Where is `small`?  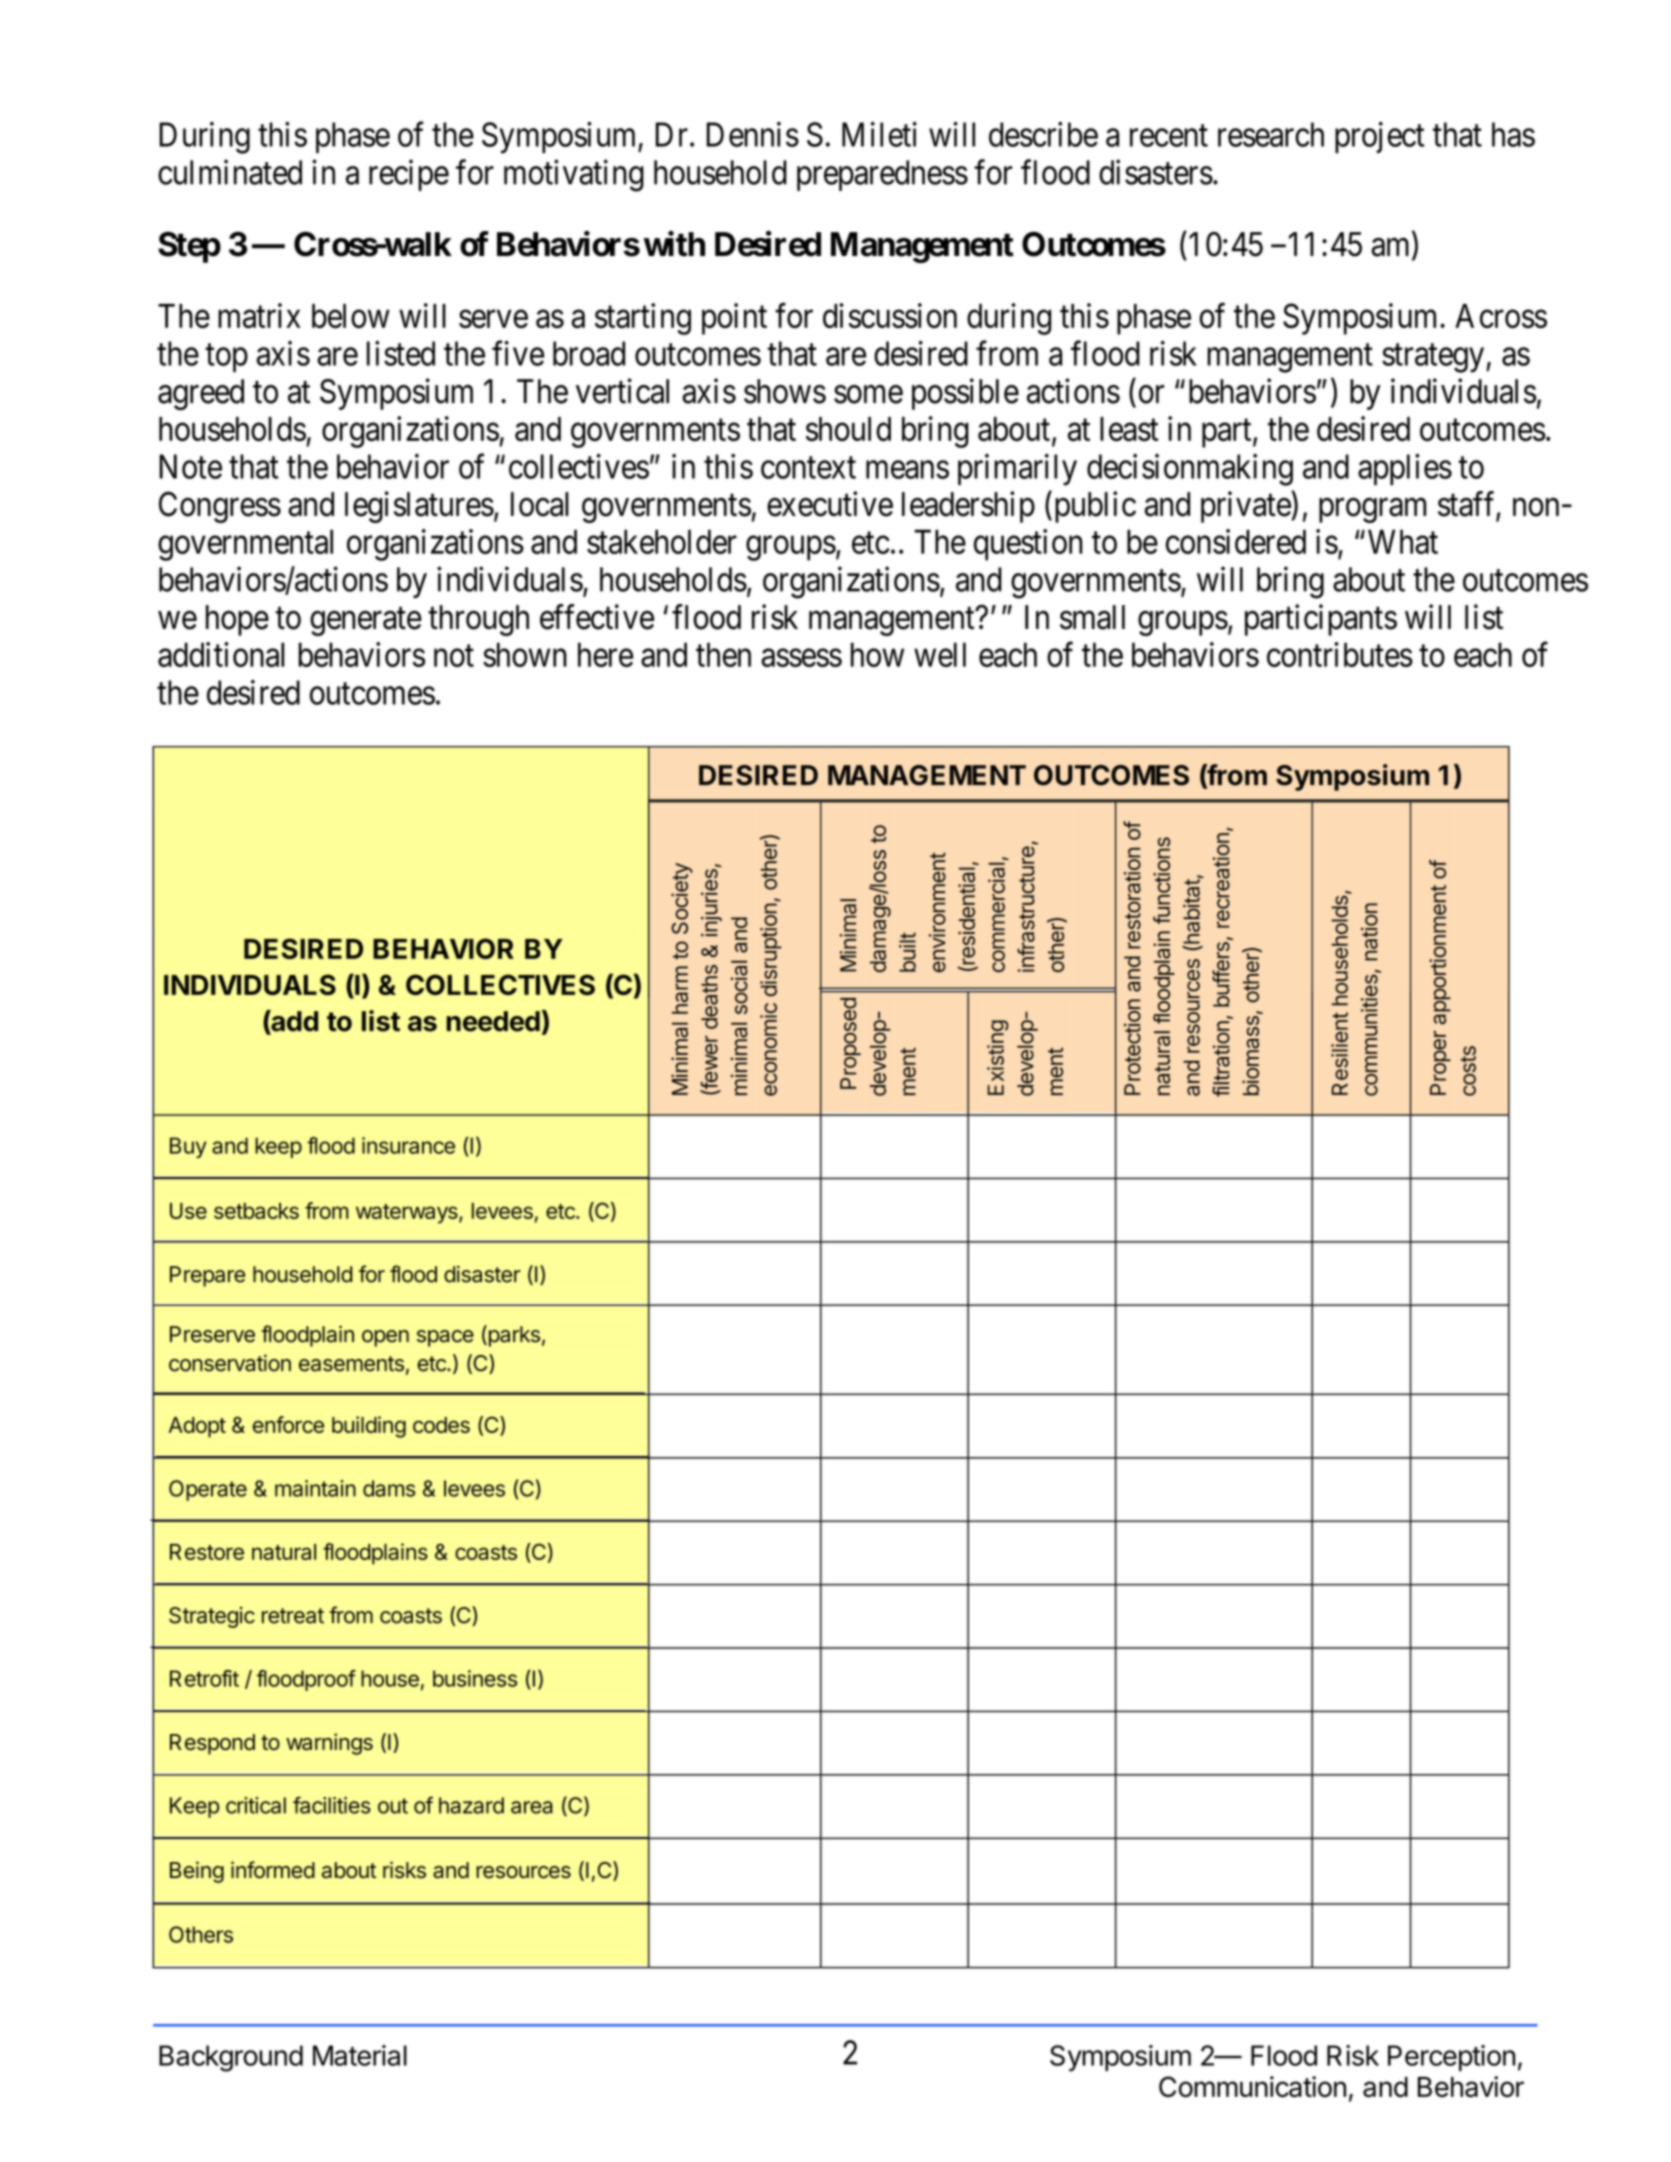 small is located at coordinates (1092, 617).
